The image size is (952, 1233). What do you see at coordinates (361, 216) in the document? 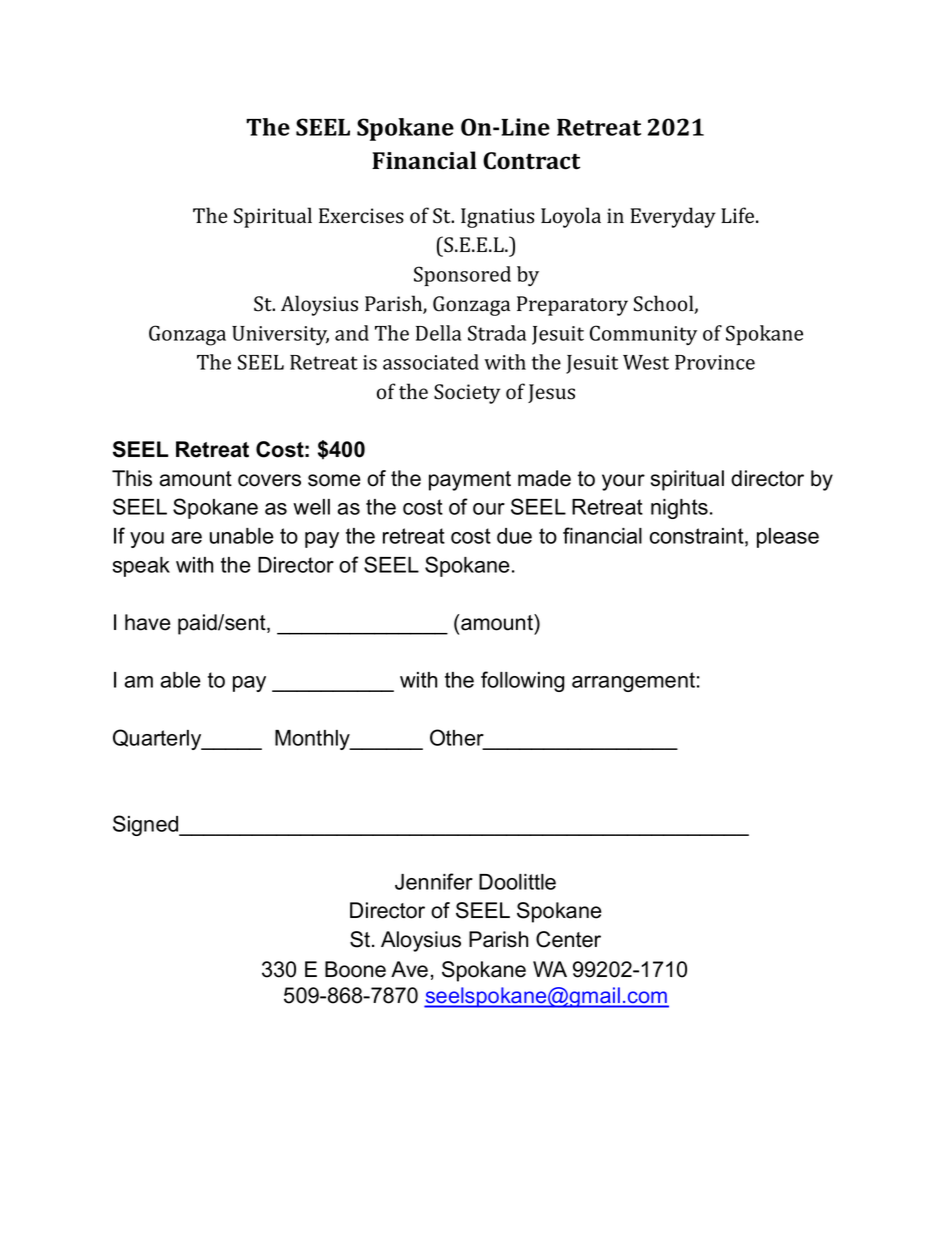
I see `Exercises` at bounding box center [361, 216].
